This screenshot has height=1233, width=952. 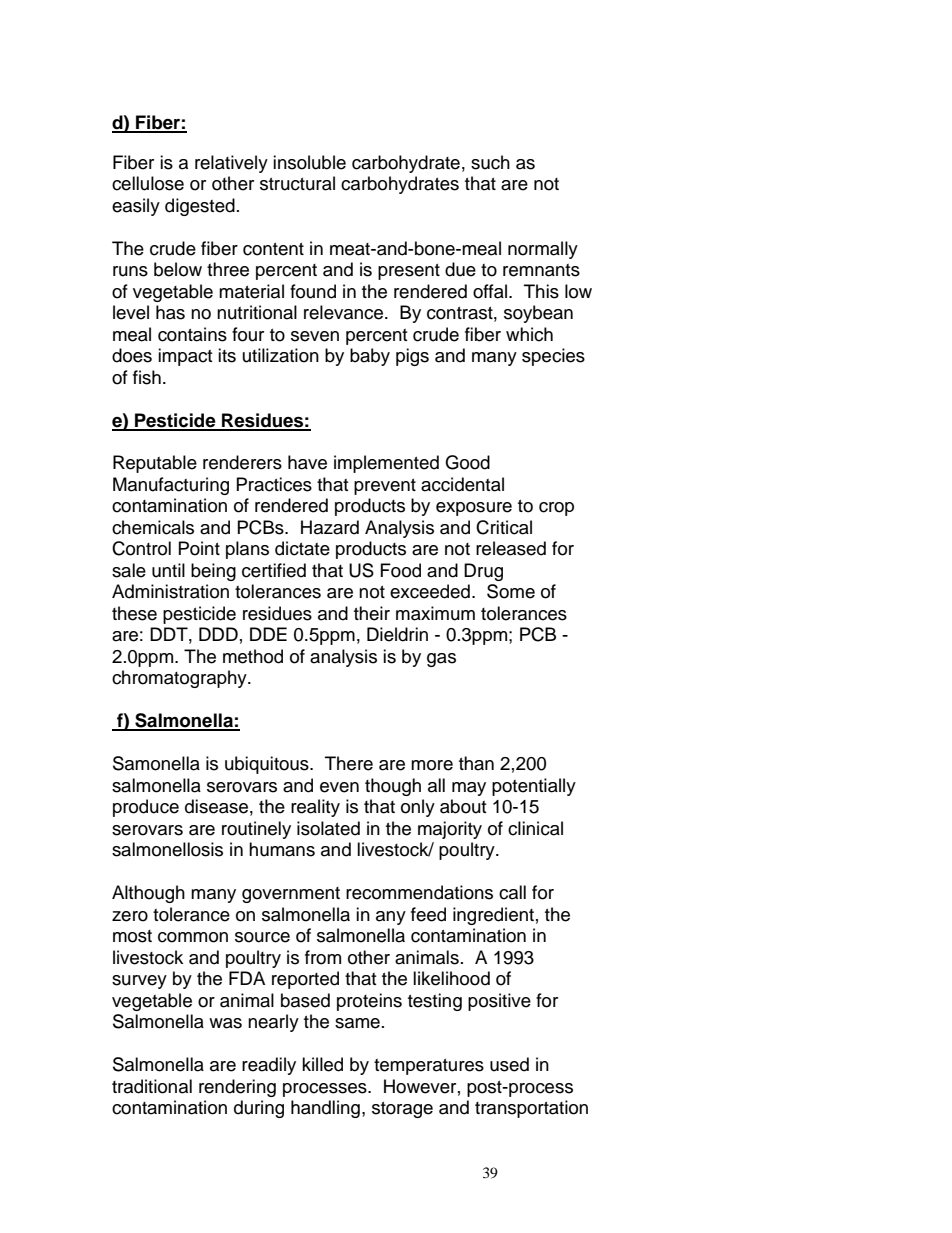 I want to click on digested, so click(x=200, y=207).
